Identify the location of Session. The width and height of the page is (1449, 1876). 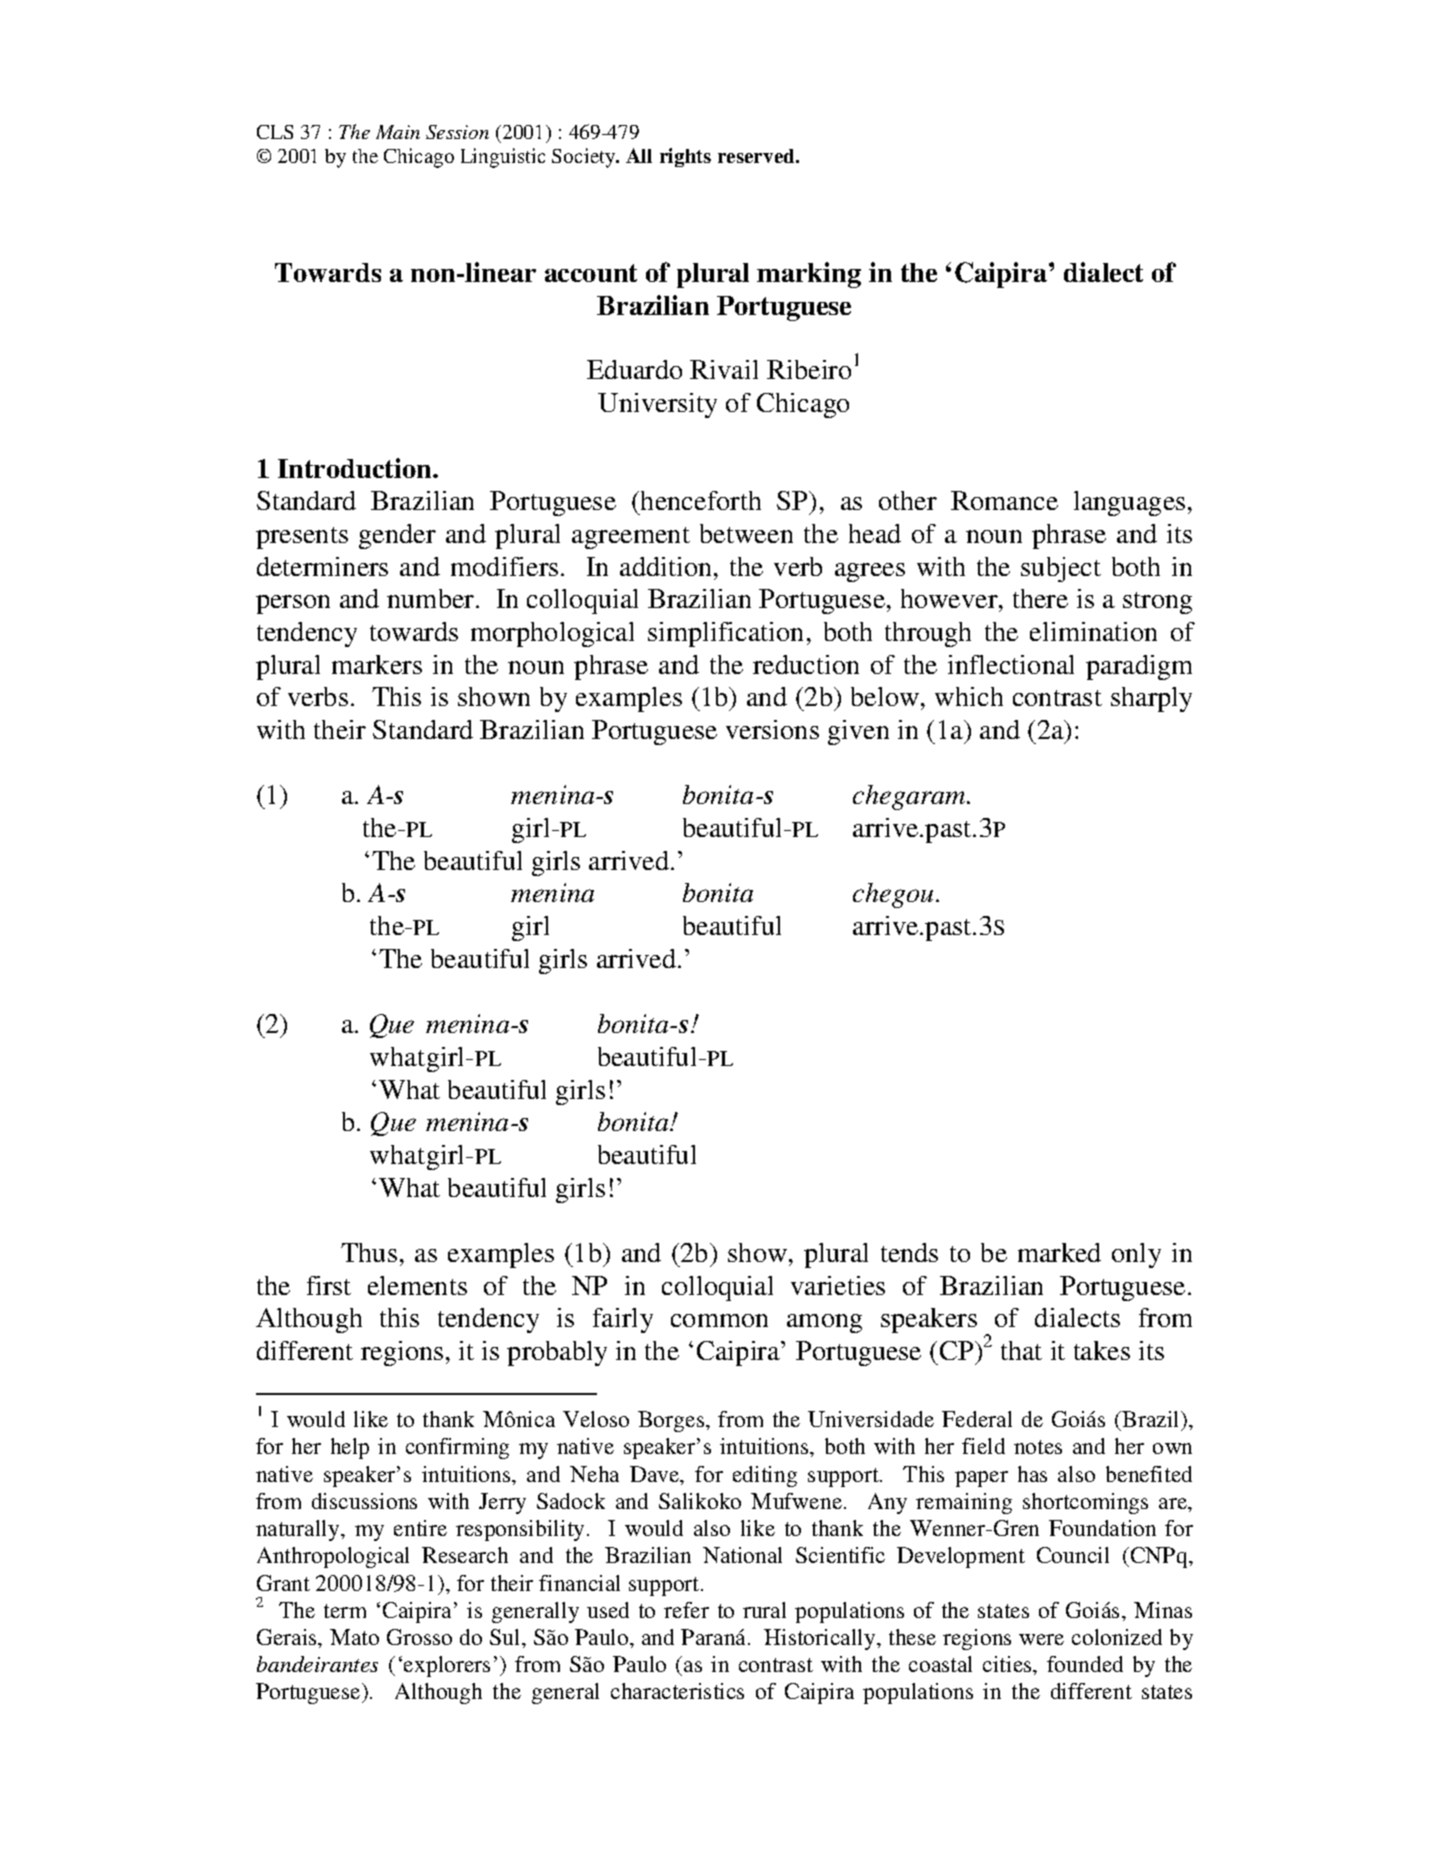
(457, 132).
